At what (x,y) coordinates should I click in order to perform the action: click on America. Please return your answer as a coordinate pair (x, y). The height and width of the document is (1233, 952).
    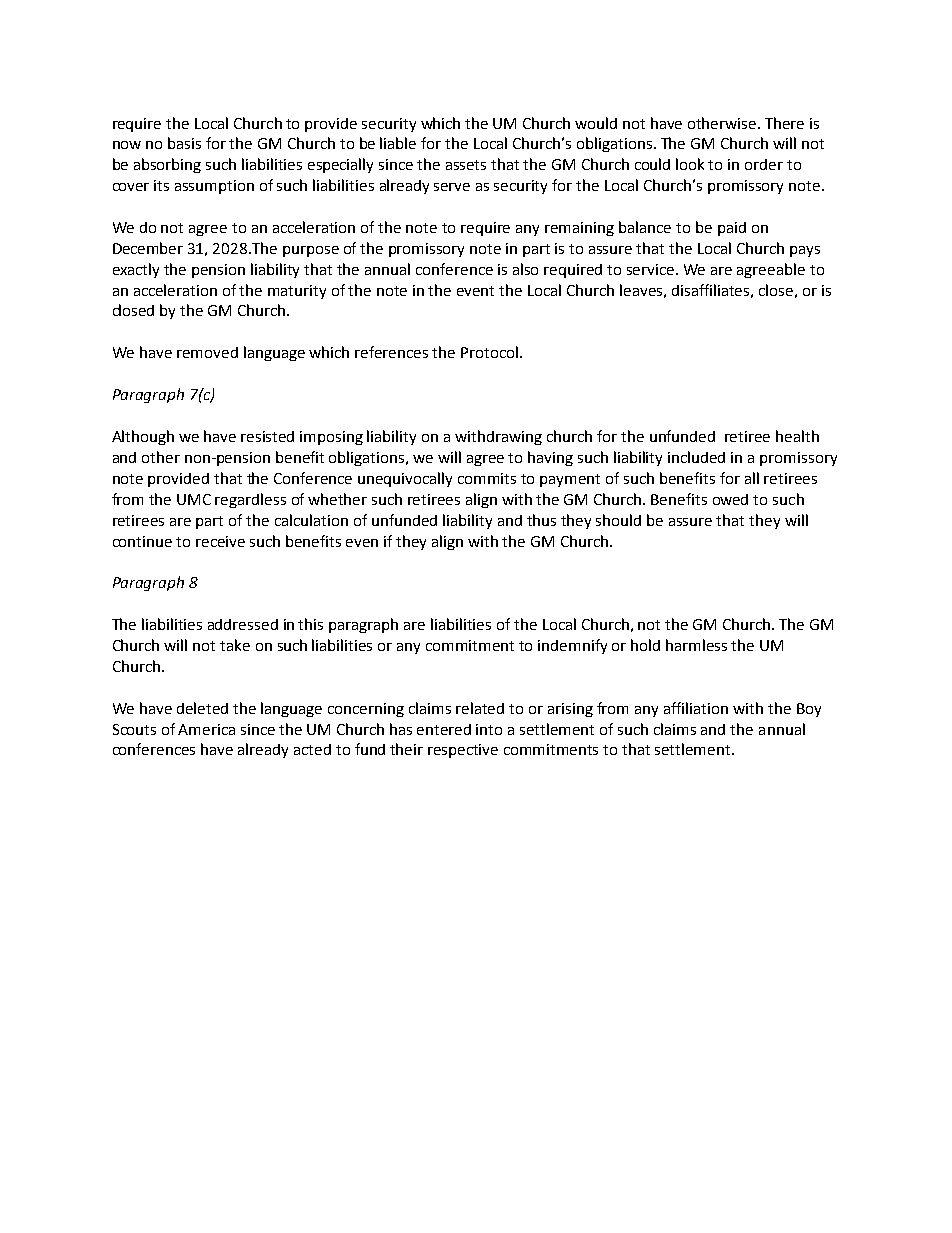
    Looking at the image, I should click on (206, 729).
